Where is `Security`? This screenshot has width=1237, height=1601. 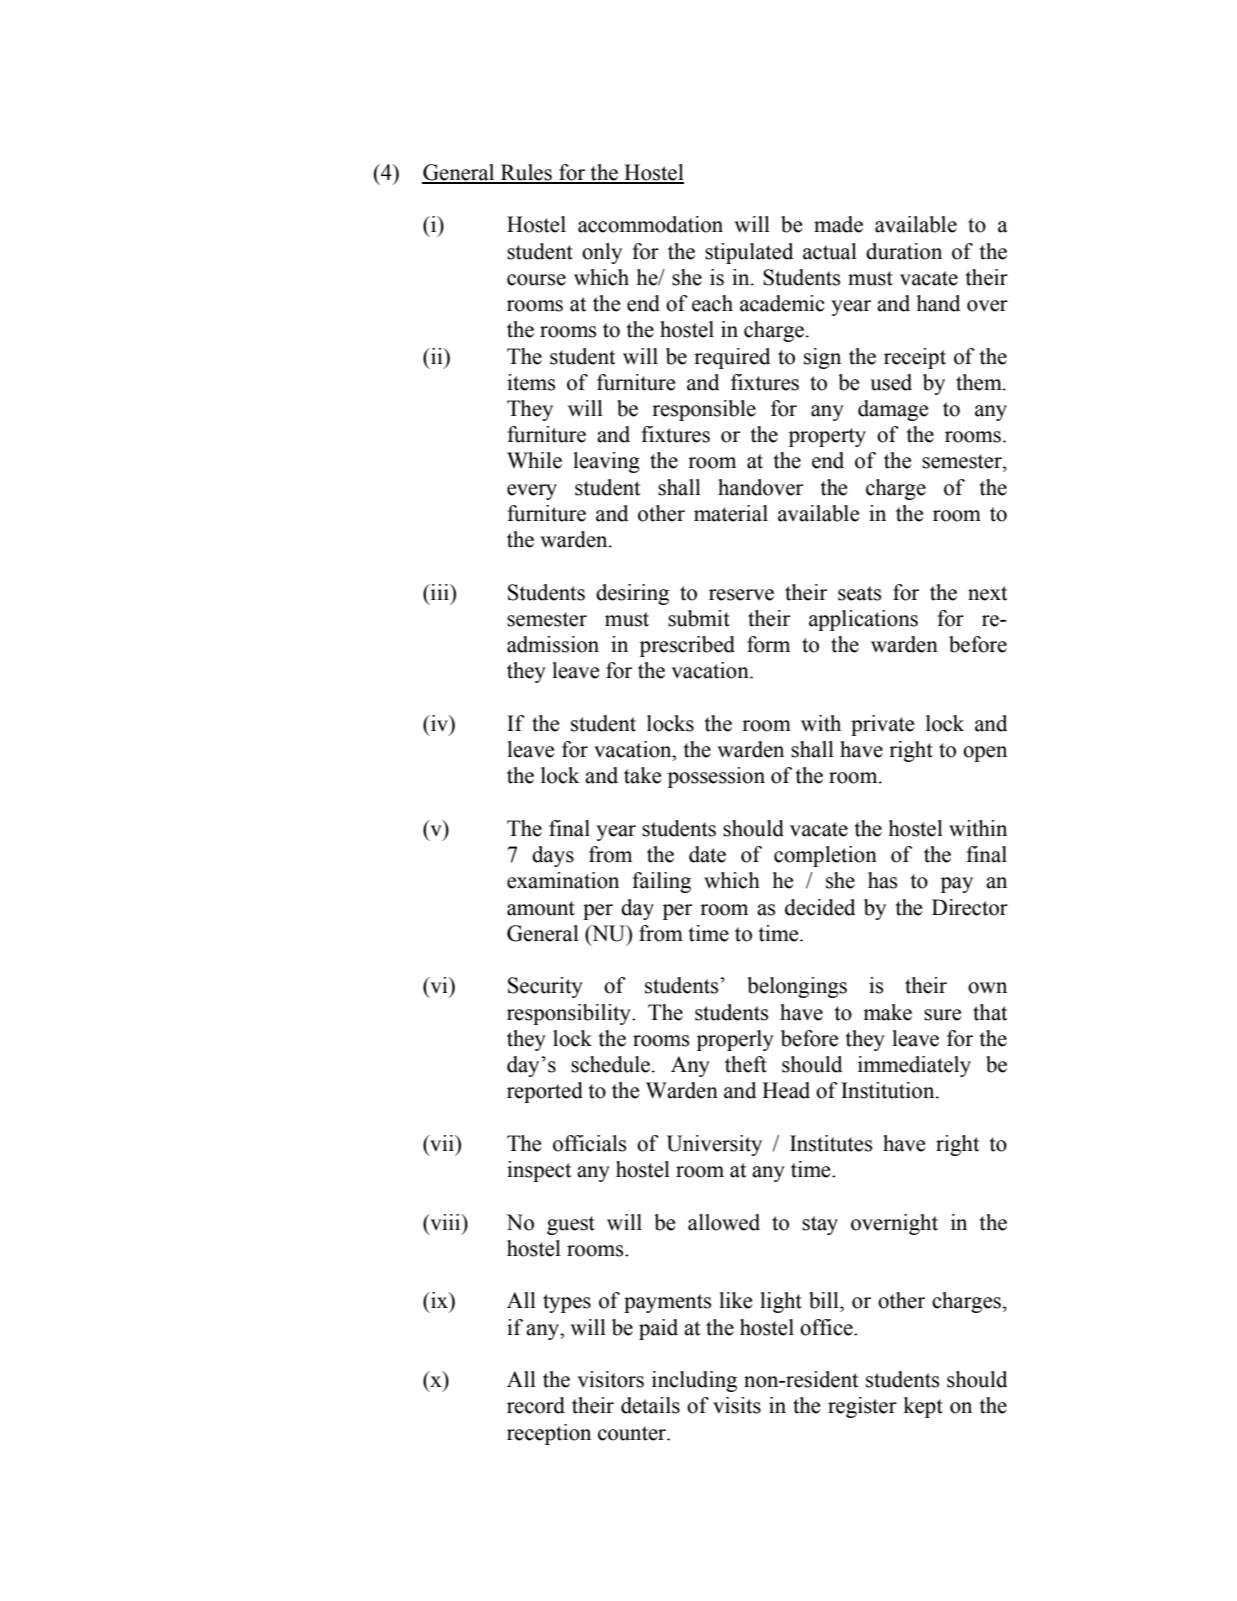 Security is located at coordinates (545, 987).
